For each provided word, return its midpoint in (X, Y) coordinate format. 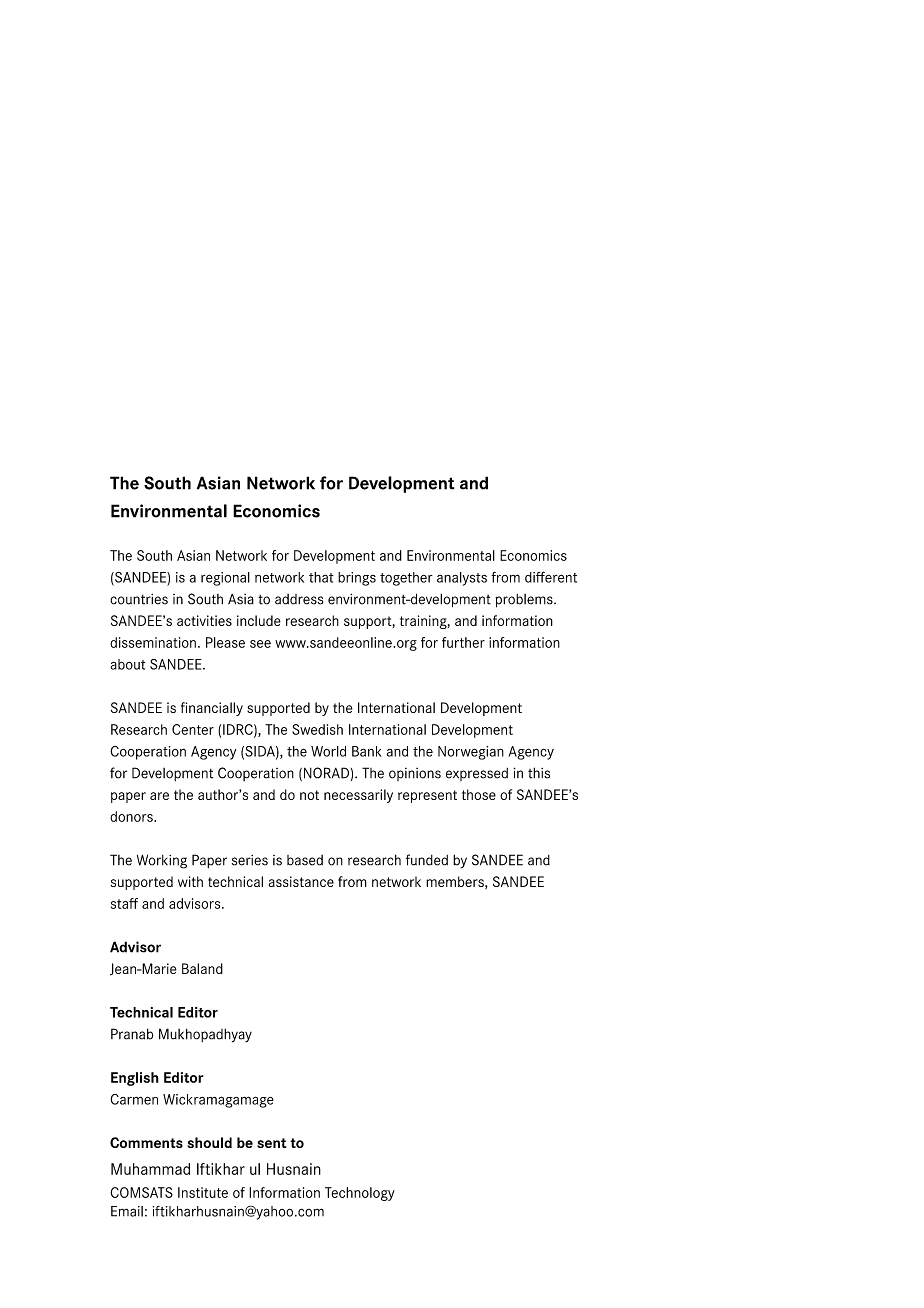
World (328, 751)
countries (139, 599)
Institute (203, 1192)
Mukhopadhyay (205, 1035)
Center (193, 729)
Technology (360, 1194)
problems (525, 601)
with (190, 881)
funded (427, 860)
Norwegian (471, 753)
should (209, 1142)
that (321, 577)
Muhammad (150, 1169)
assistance (301, 881)
